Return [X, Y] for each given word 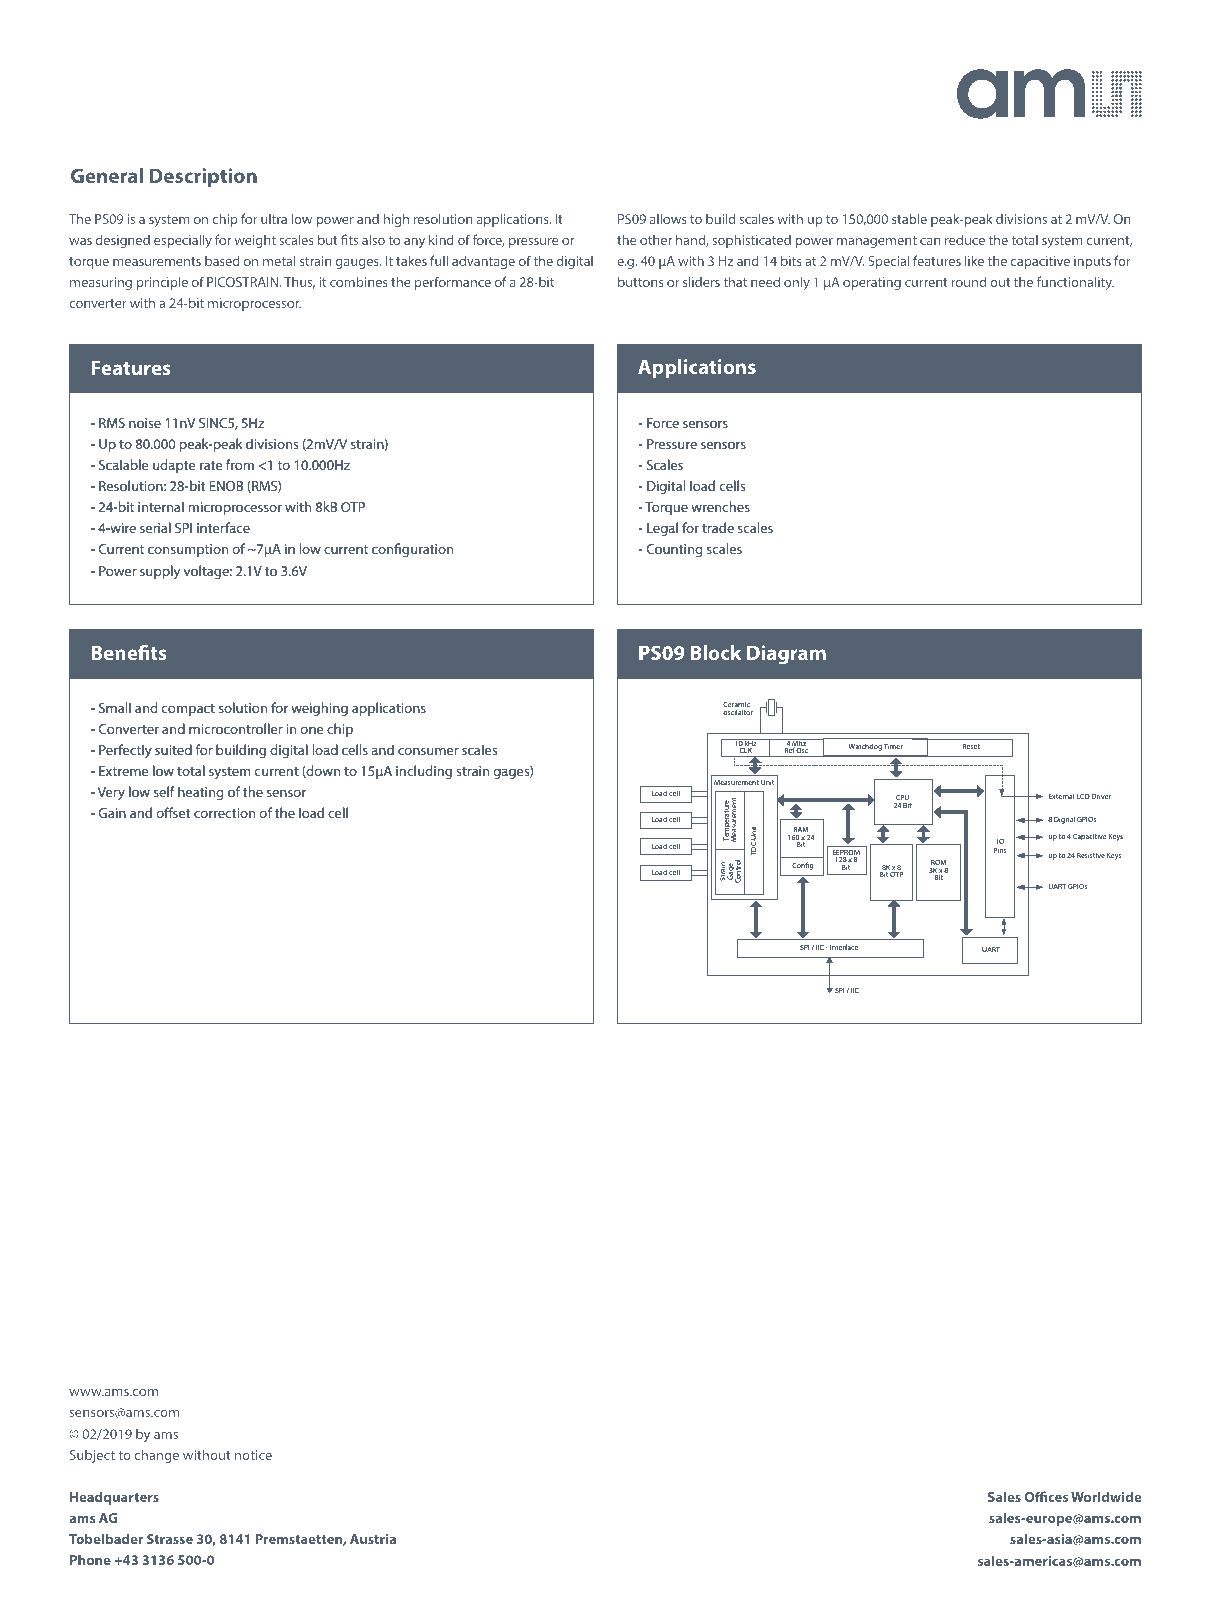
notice [253, 1455]
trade [718, 527]
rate [211, 465]
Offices [1046, 1496]
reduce [965, 239]
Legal [662, 529]
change [157, 1456]
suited [173, 749]
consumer [428, 751]
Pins [1000, 850]
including [424, 772]
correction [224, 813]
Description [203, 177]
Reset [971, 746]
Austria [373, 1539]
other [656, 240]
